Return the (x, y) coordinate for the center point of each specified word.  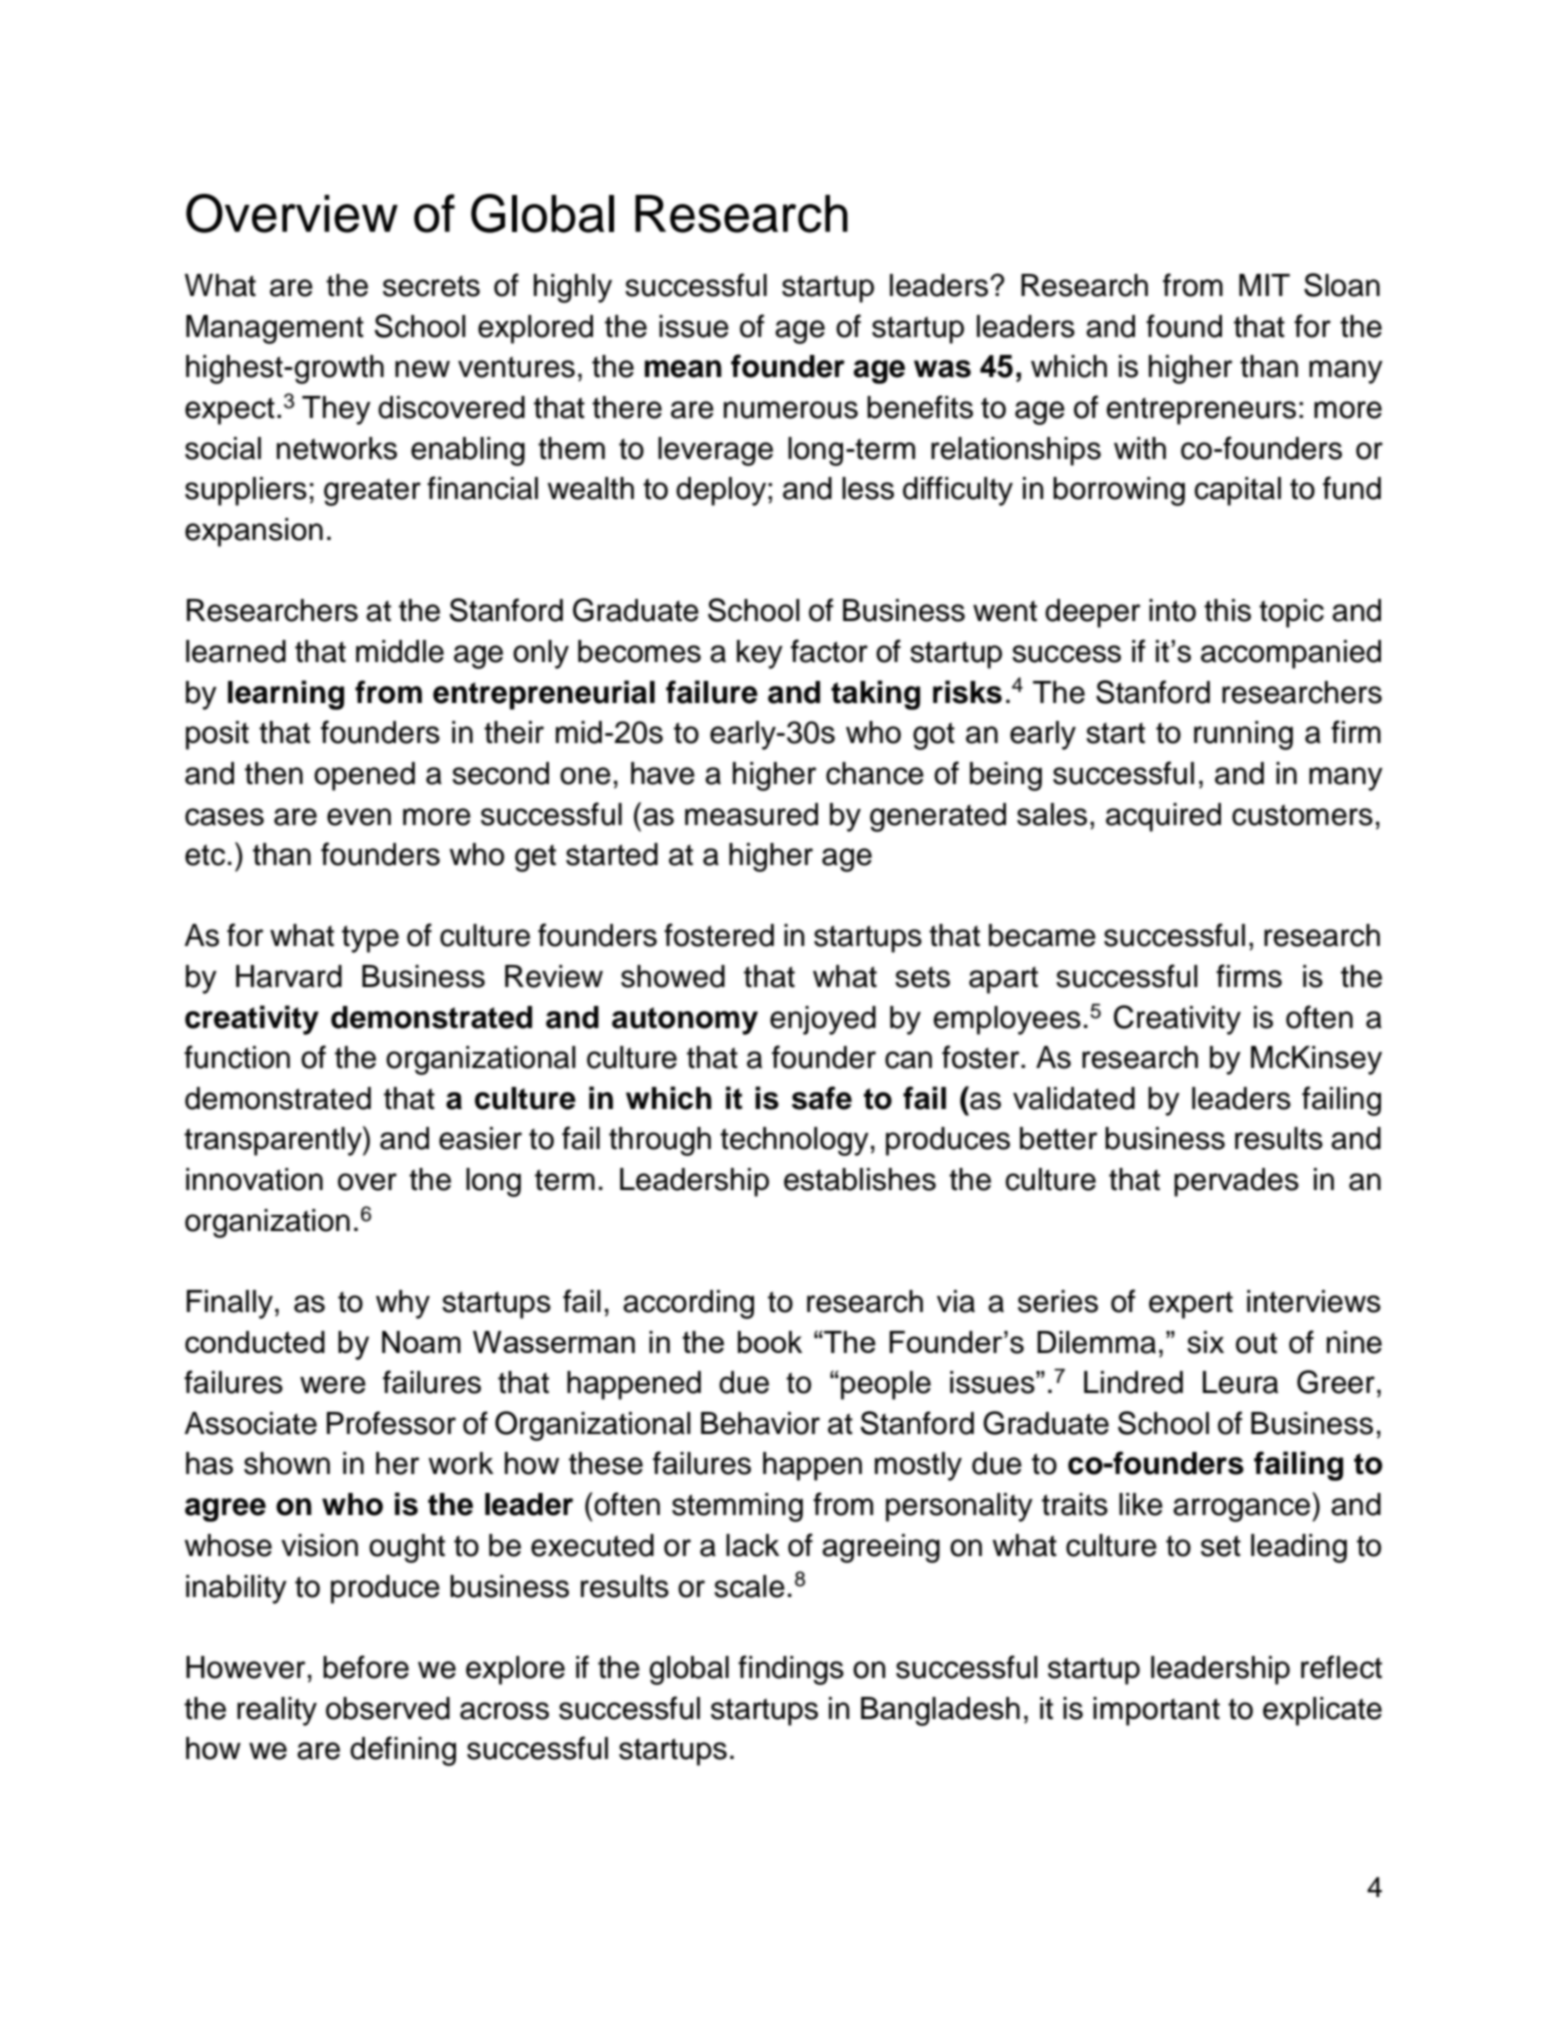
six (1205, 1342)
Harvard (289, 976)
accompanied (1291, 654)
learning (286, 695)
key (760, 654)
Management (275, 329)
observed (388, 1708)
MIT (1264, 285)
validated (1074, 1098)
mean (683, 369)
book (770, 1342)
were (333, 1385)
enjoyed (823, 1020)
